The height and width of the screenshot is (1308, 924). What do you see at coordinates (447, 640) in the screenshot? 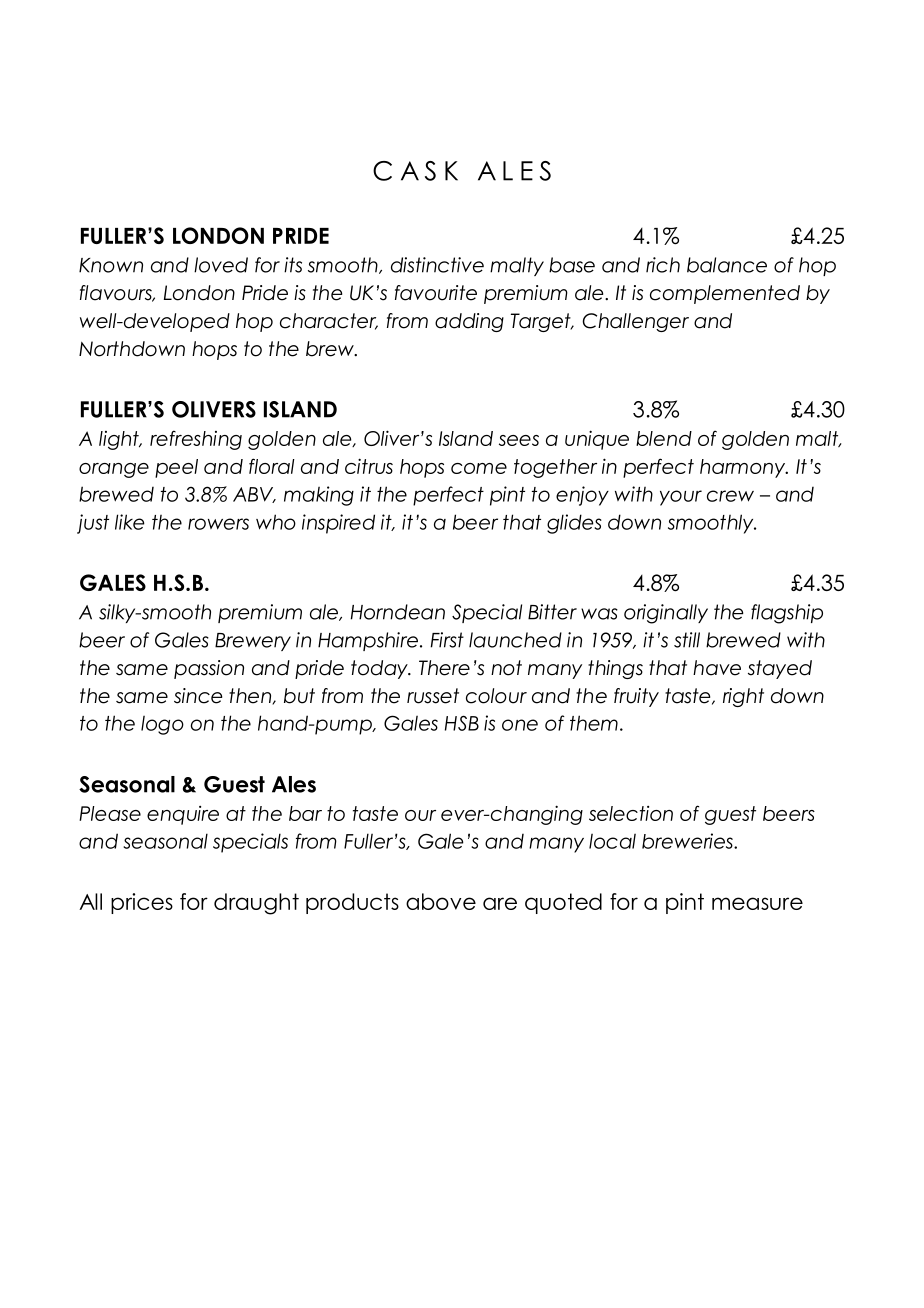
I see `First` at bounding box center [447, 640].
